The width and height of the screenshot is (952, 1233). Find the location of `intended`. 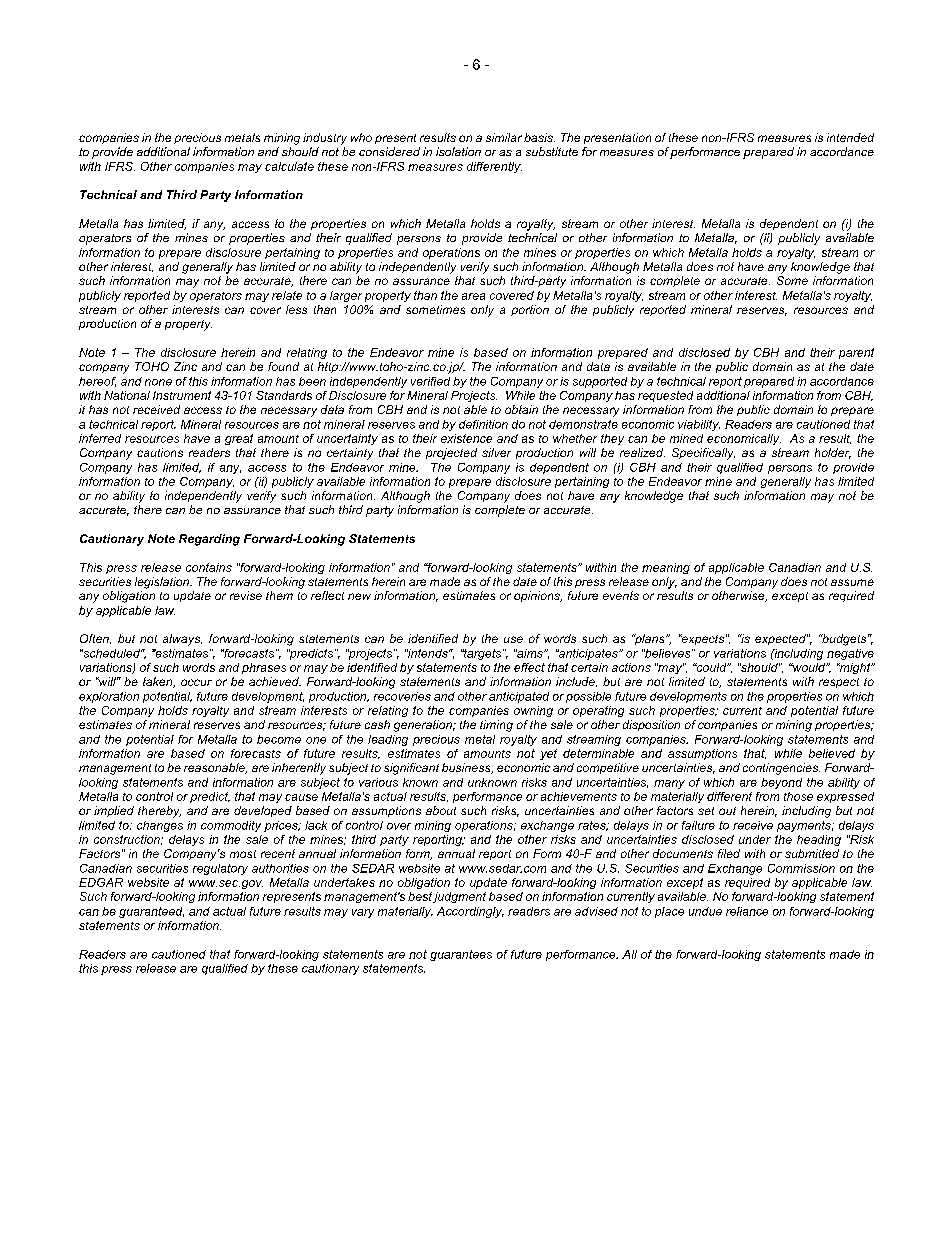

intended is located at coordinates (850, 137).
